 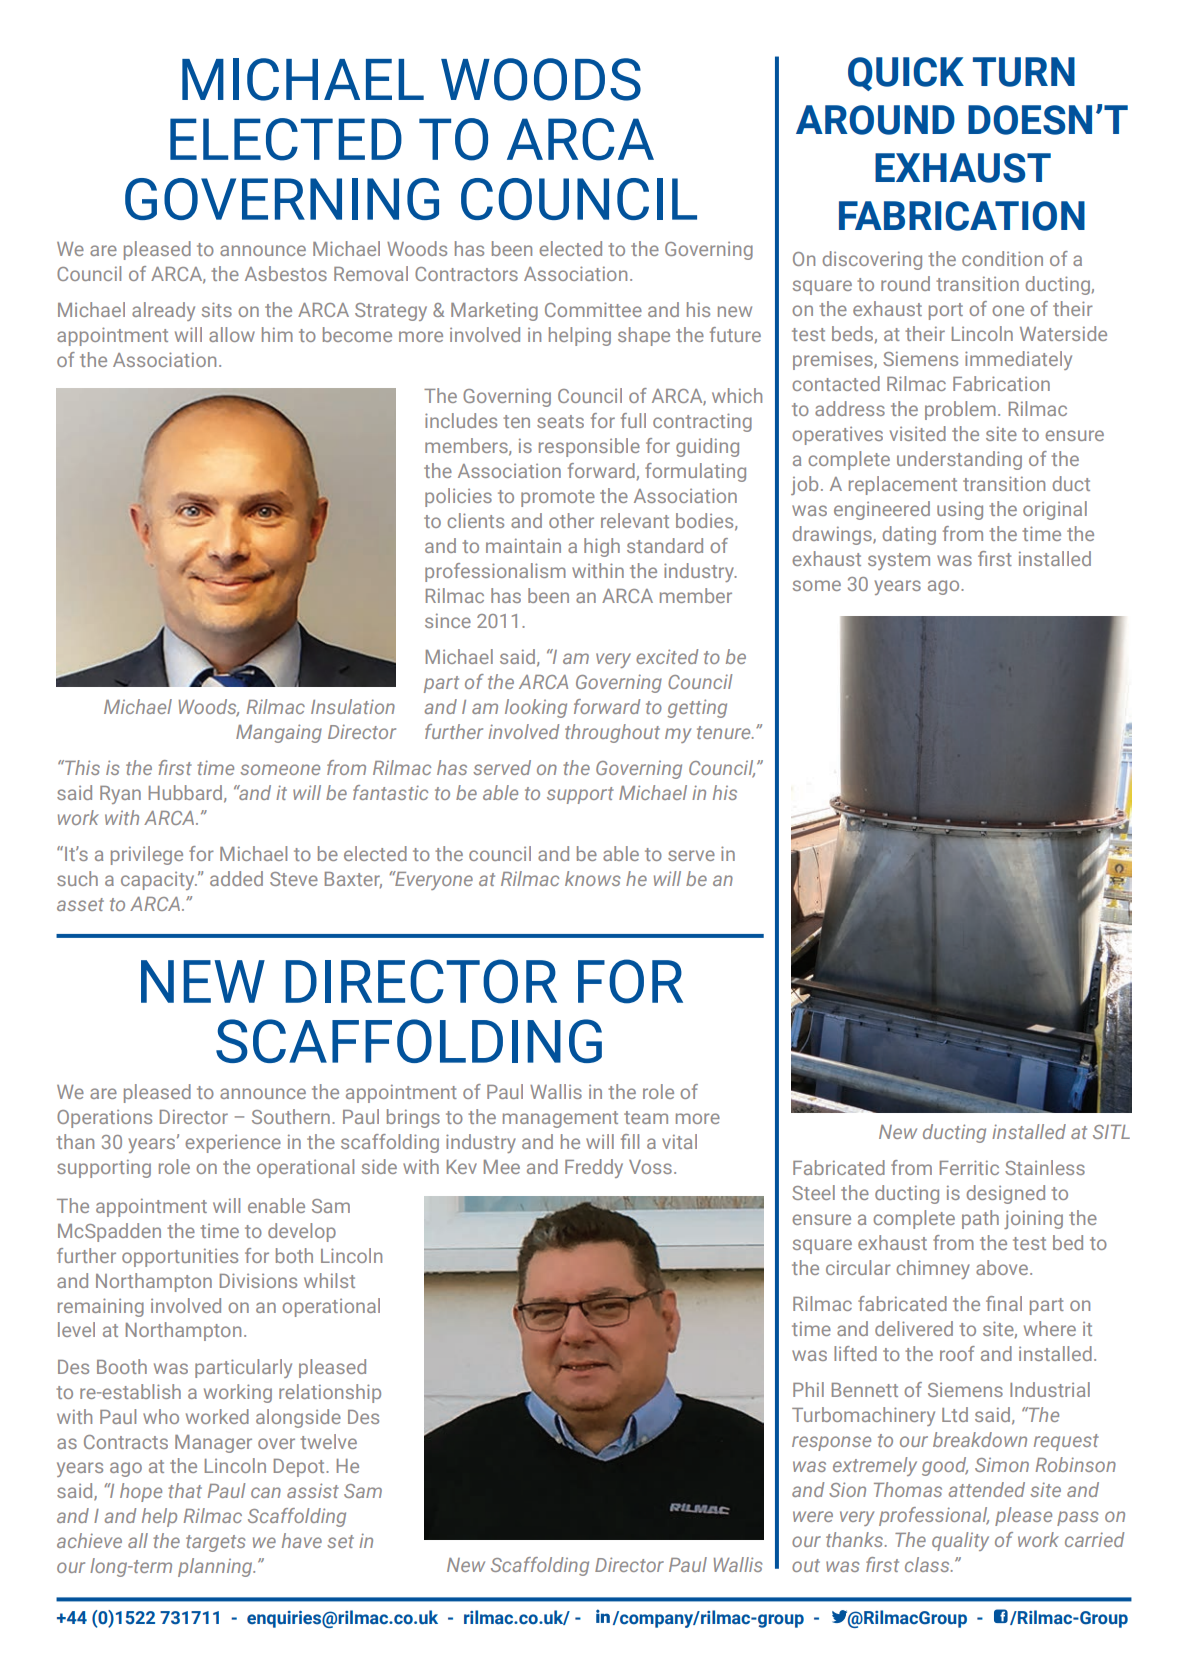 I want to click on Hubbard, so click(x=185, y=792).
